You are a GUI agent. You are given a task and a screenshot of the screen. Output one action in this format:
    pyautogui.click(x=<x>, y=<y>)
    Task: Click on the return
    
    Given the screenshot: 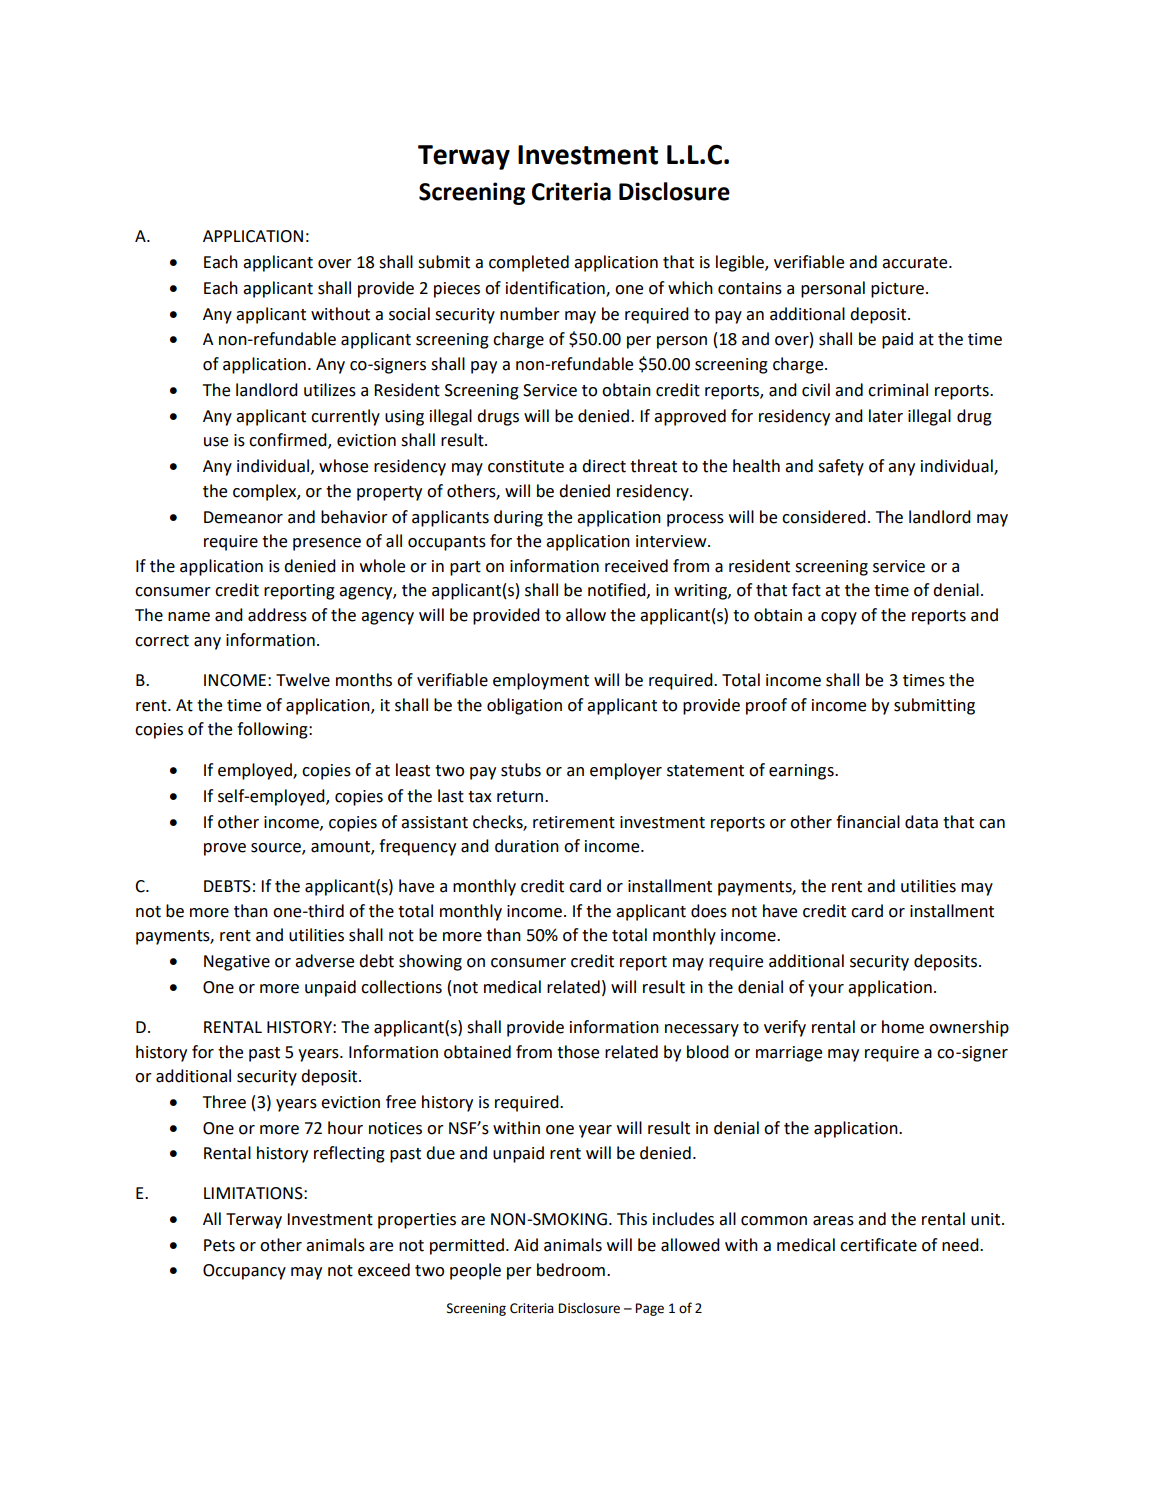 What is the action you would take?
    pyautogui.click(x=521, y=797)
